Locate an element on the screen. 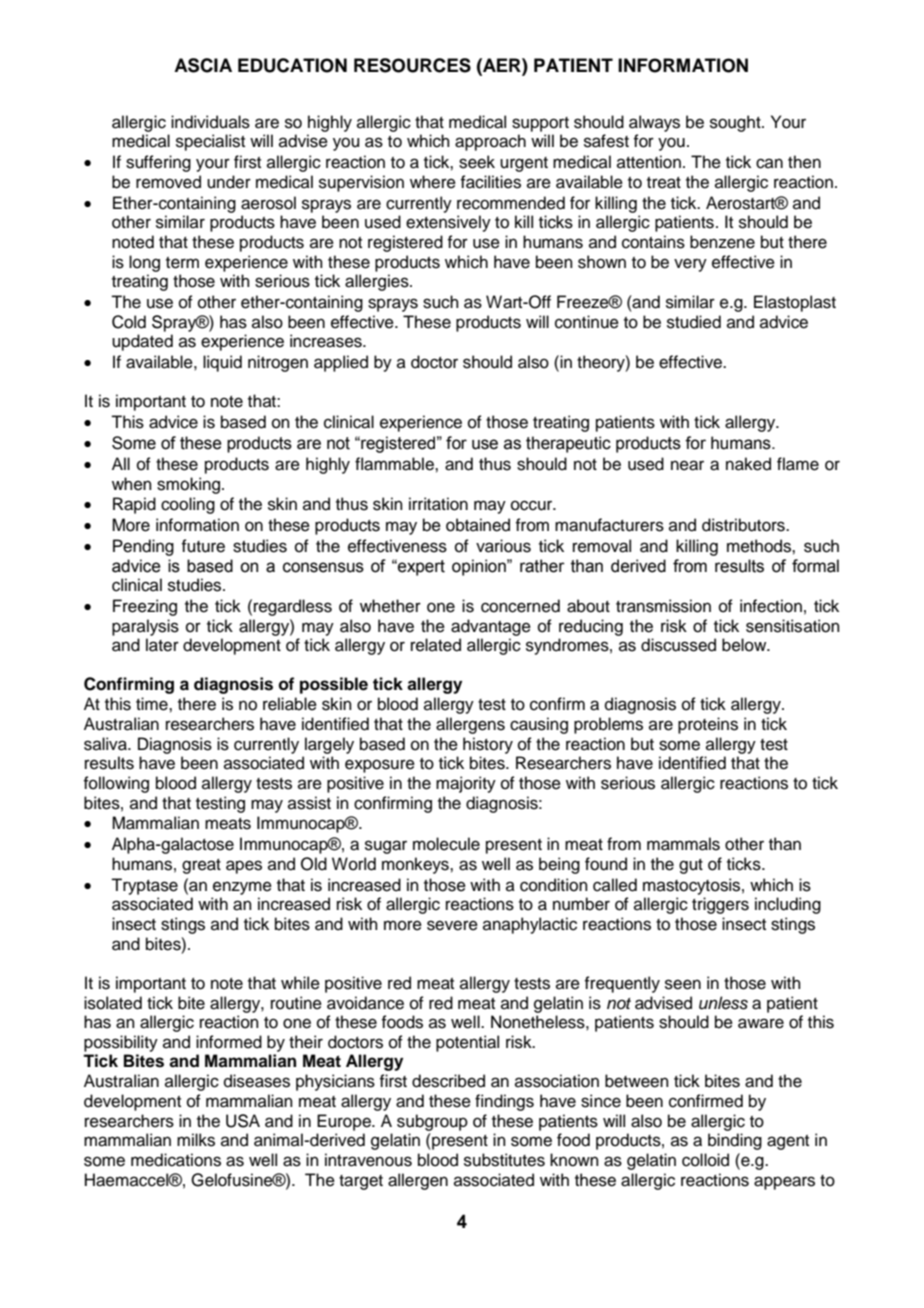 This screenshot has height=1308, width=924. individuals is located at coordinates (210, 122).
